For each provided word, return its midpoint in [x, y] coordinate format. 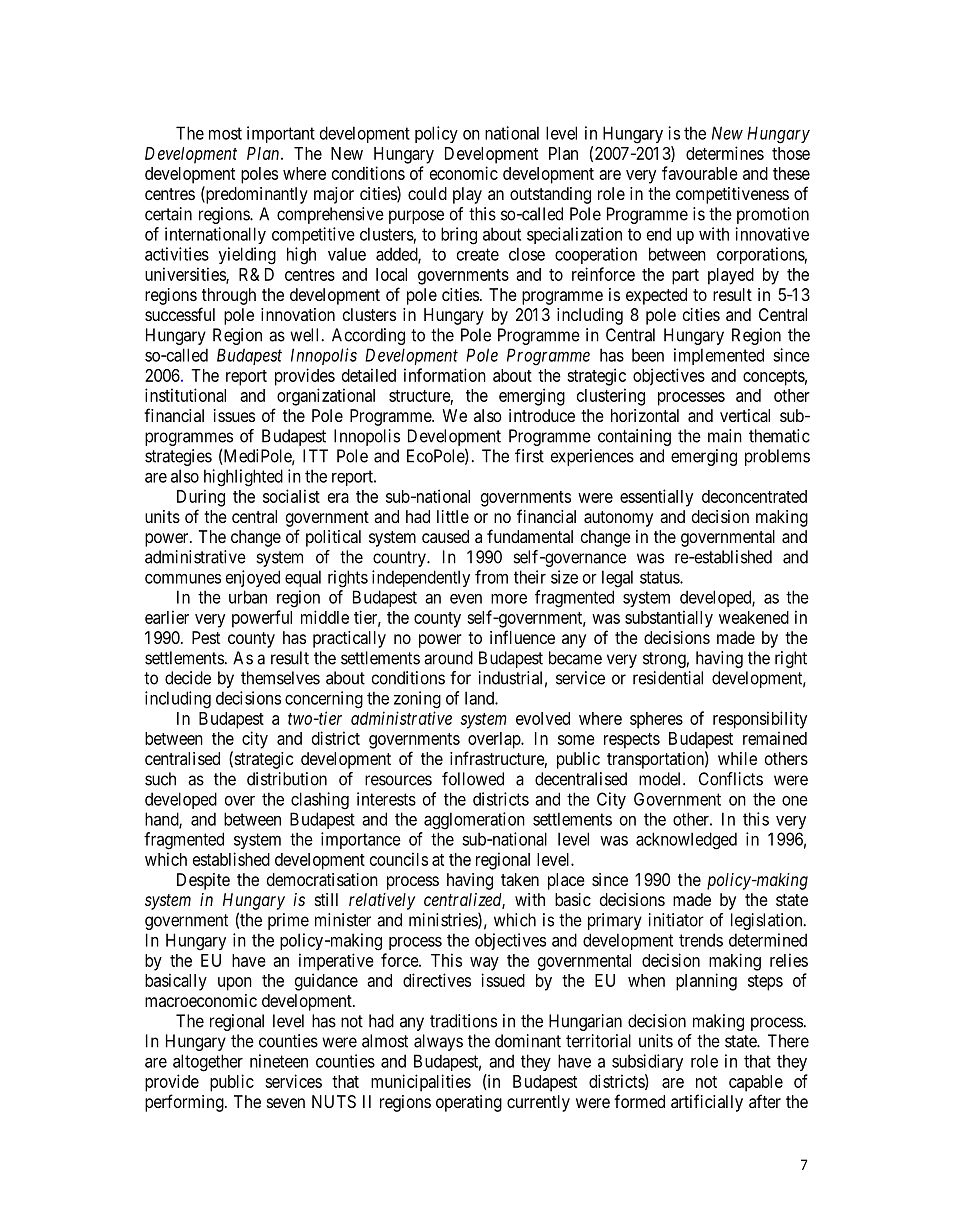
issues [234, 415]
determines [725, 153]
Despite [203, 881]
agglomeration [474, 821]
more [509, 599]
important [281, 134]
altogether [208, 1063]
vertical [745, 415]
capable [756, 1083]
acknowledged [686, 841]
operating [469, 1103]
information [445, 375]
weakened [754, 617]
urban [248, 597]
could [427, 193]
